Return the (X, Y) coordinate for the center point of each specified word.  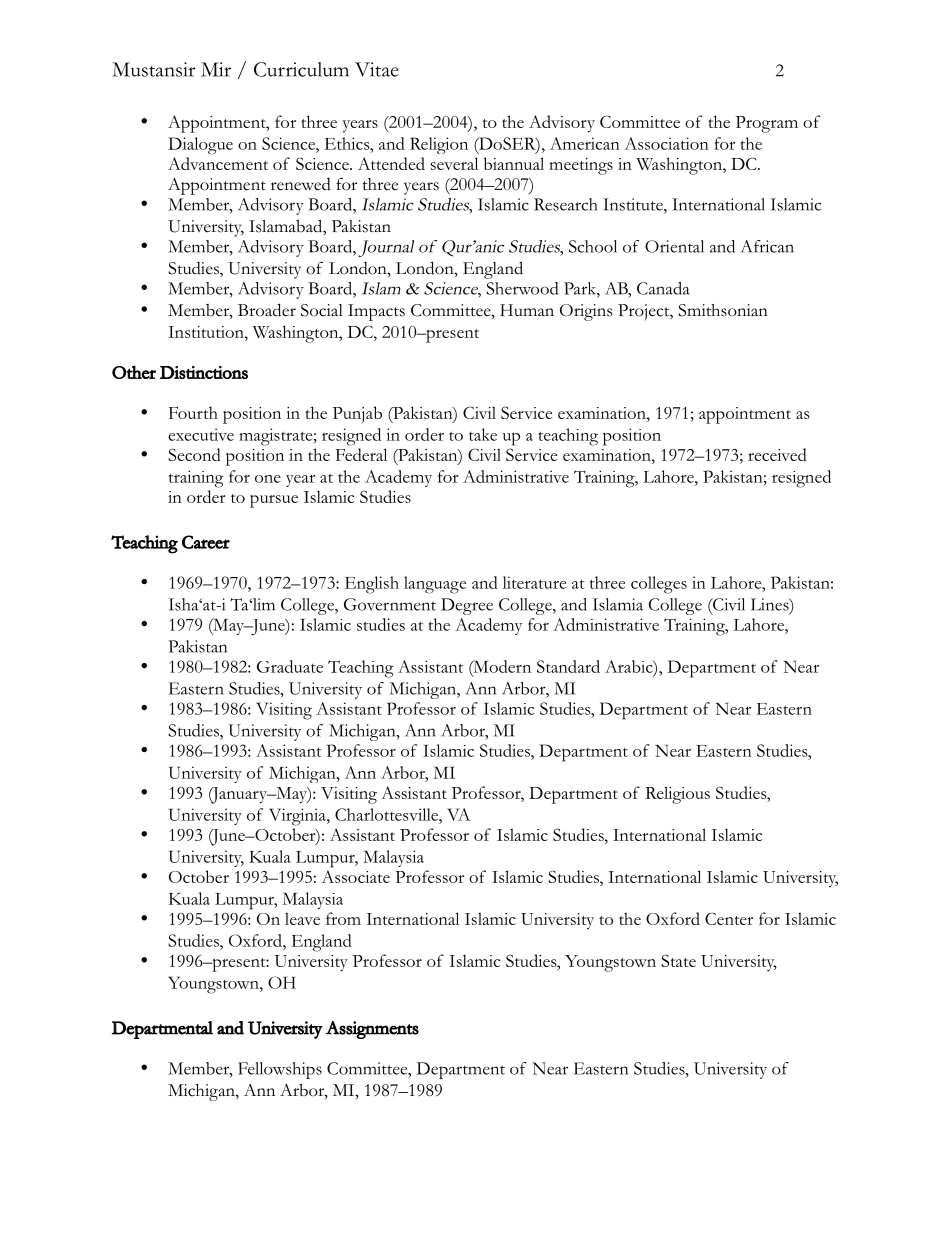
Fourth (193, 412)
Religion (439, 145)
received (777, 454)
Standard (568, 666)
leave (302, 918)
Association (667, 143)
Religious (677, 795)
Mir (216, 69)
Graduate (290, 666)
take (483, 434)
